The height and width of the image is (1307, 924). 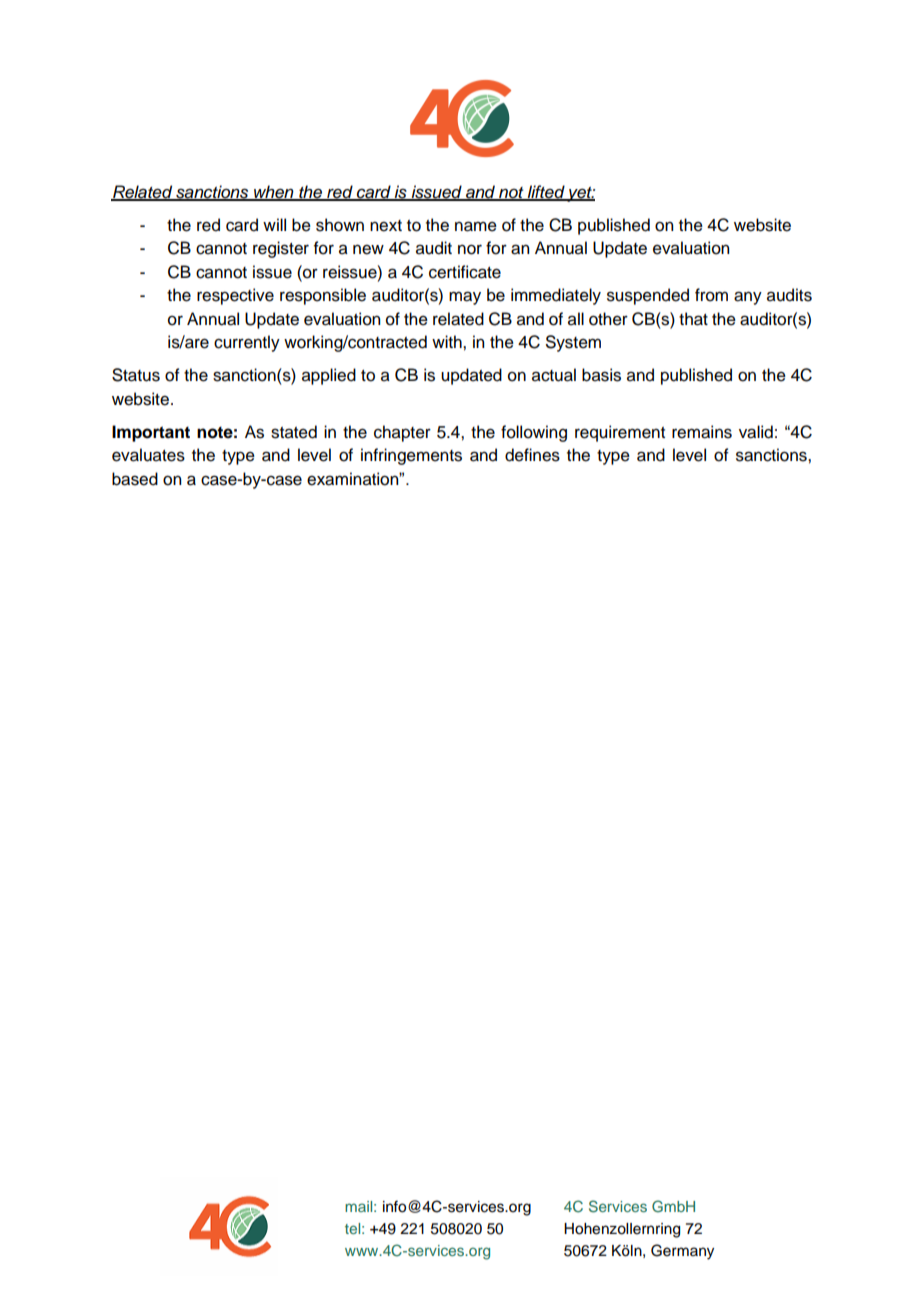 What do you see at coordinates (532, 455) in the image?
I see `defines` at bounding box center [532, 455].
